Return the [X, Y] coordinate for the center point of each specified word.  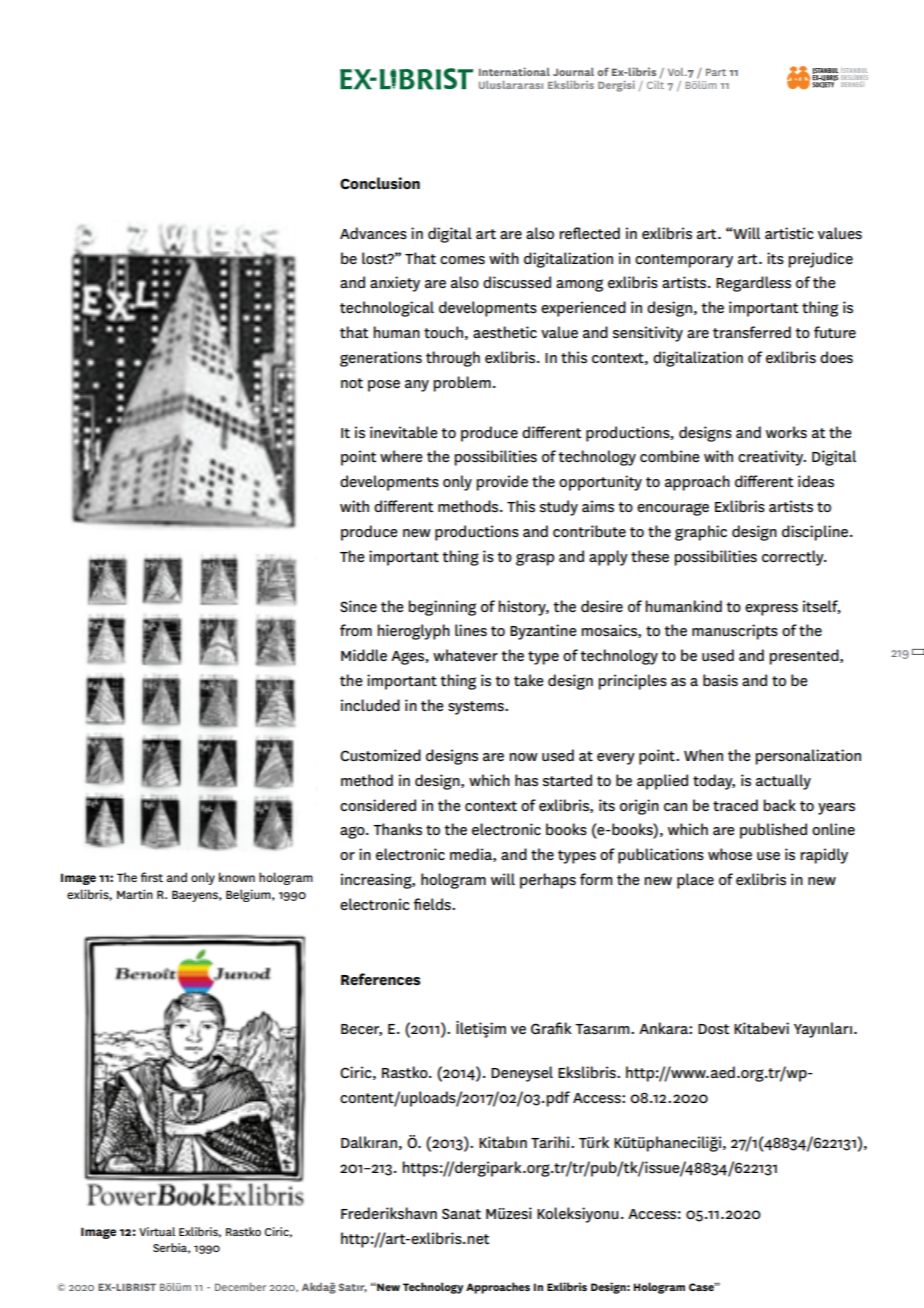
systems [477, 708]
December [240, 1287]
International [514, 71]
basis [720, 680]
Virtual [157, 1231]
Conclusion [380, 183]
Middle [364, 655]
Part [716, 72]
